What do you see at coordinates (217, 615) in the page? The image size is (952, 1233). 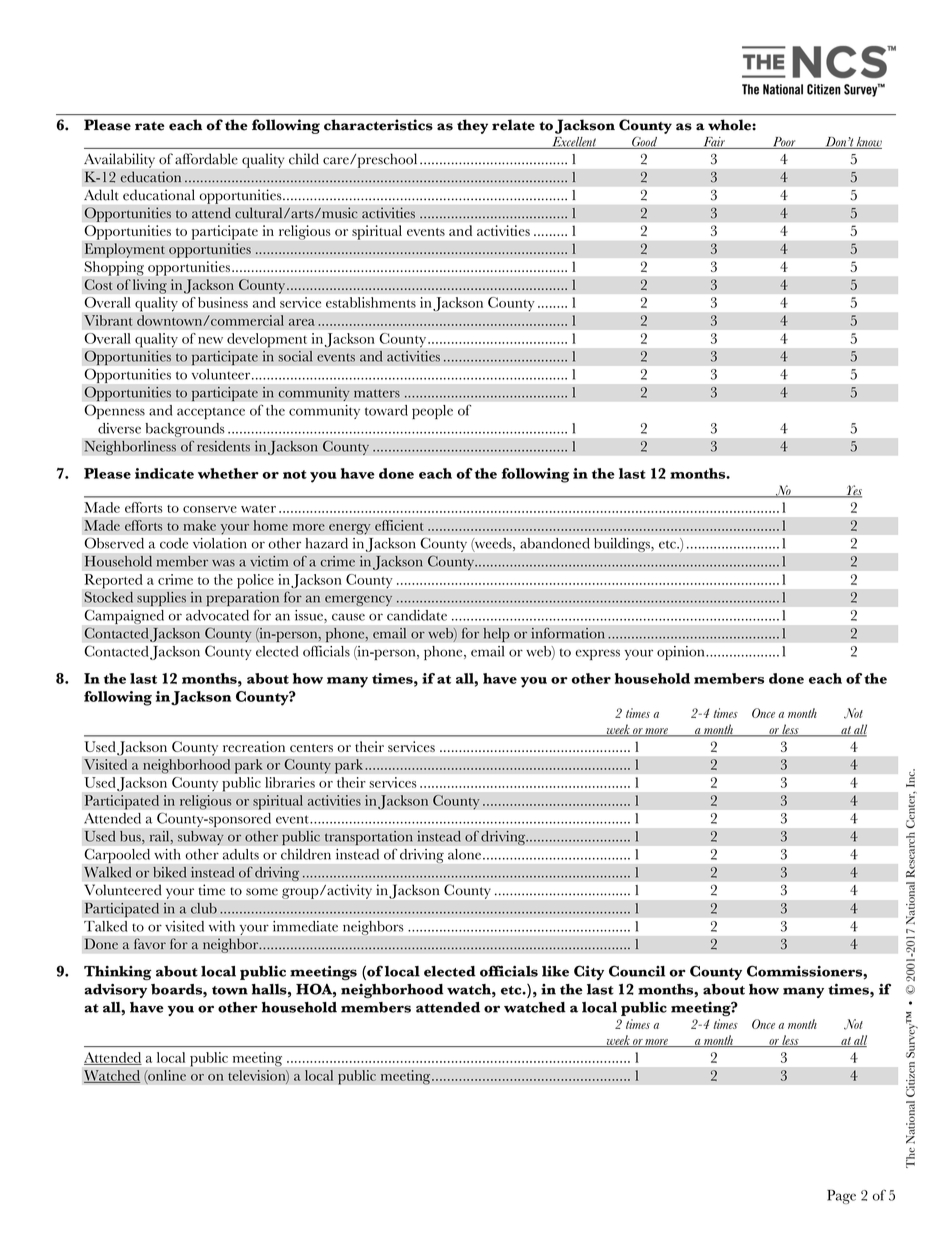 I see `advocated` at bounding box center [217, 615].
